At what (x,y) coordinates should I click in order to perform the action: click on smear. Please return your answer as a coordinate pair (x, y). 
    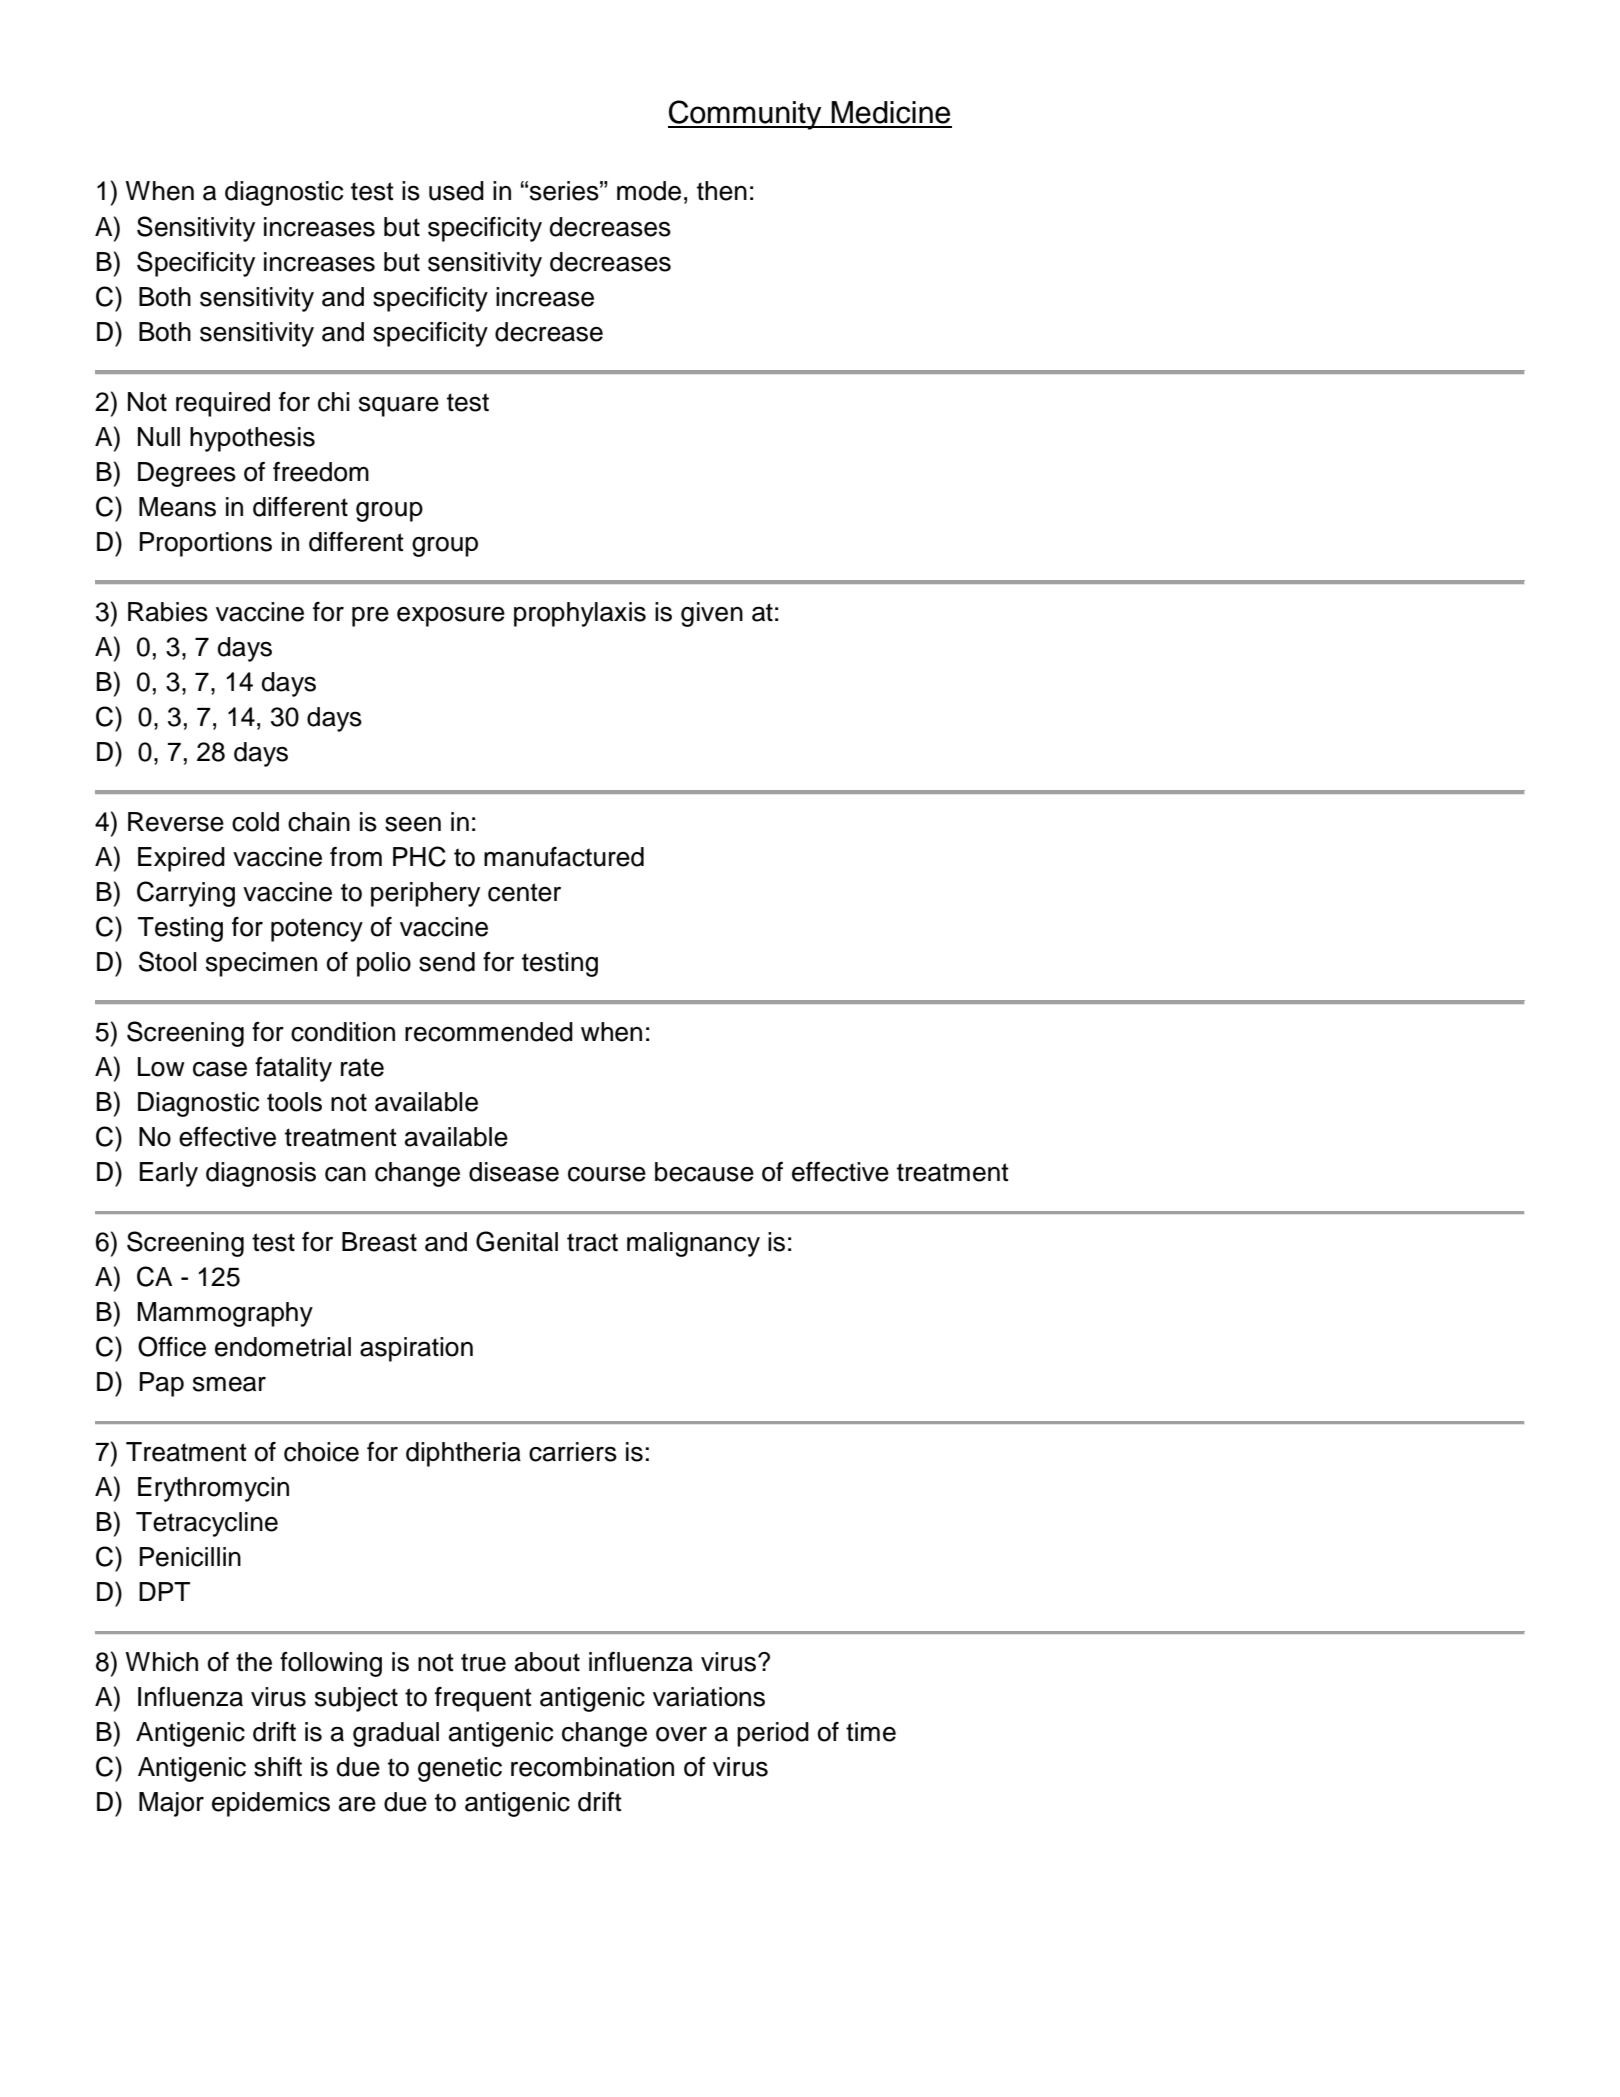
    Looking at the image, I should click on (229, 1384).
